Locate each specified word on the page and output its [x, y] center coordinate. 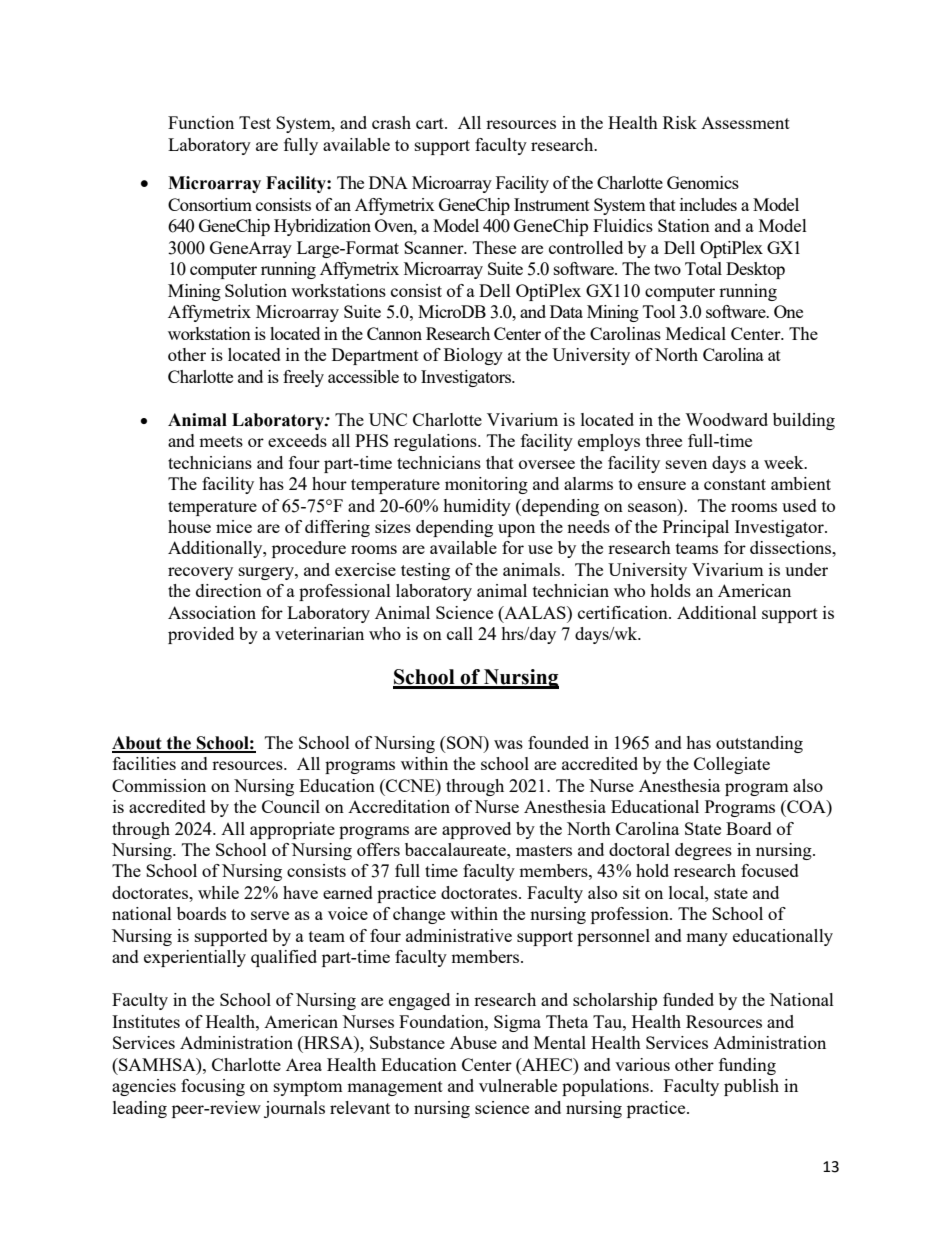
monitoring [486, 485]
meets [221, 441]
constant [735, 484]
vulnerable [518, 1085]
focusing [213, 1087]
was [508, 744]
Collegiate [732, 765]
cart [431, 123]
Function [201, 122]
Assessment [745, 123]
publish [751, 1087]
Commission [159, 785]
